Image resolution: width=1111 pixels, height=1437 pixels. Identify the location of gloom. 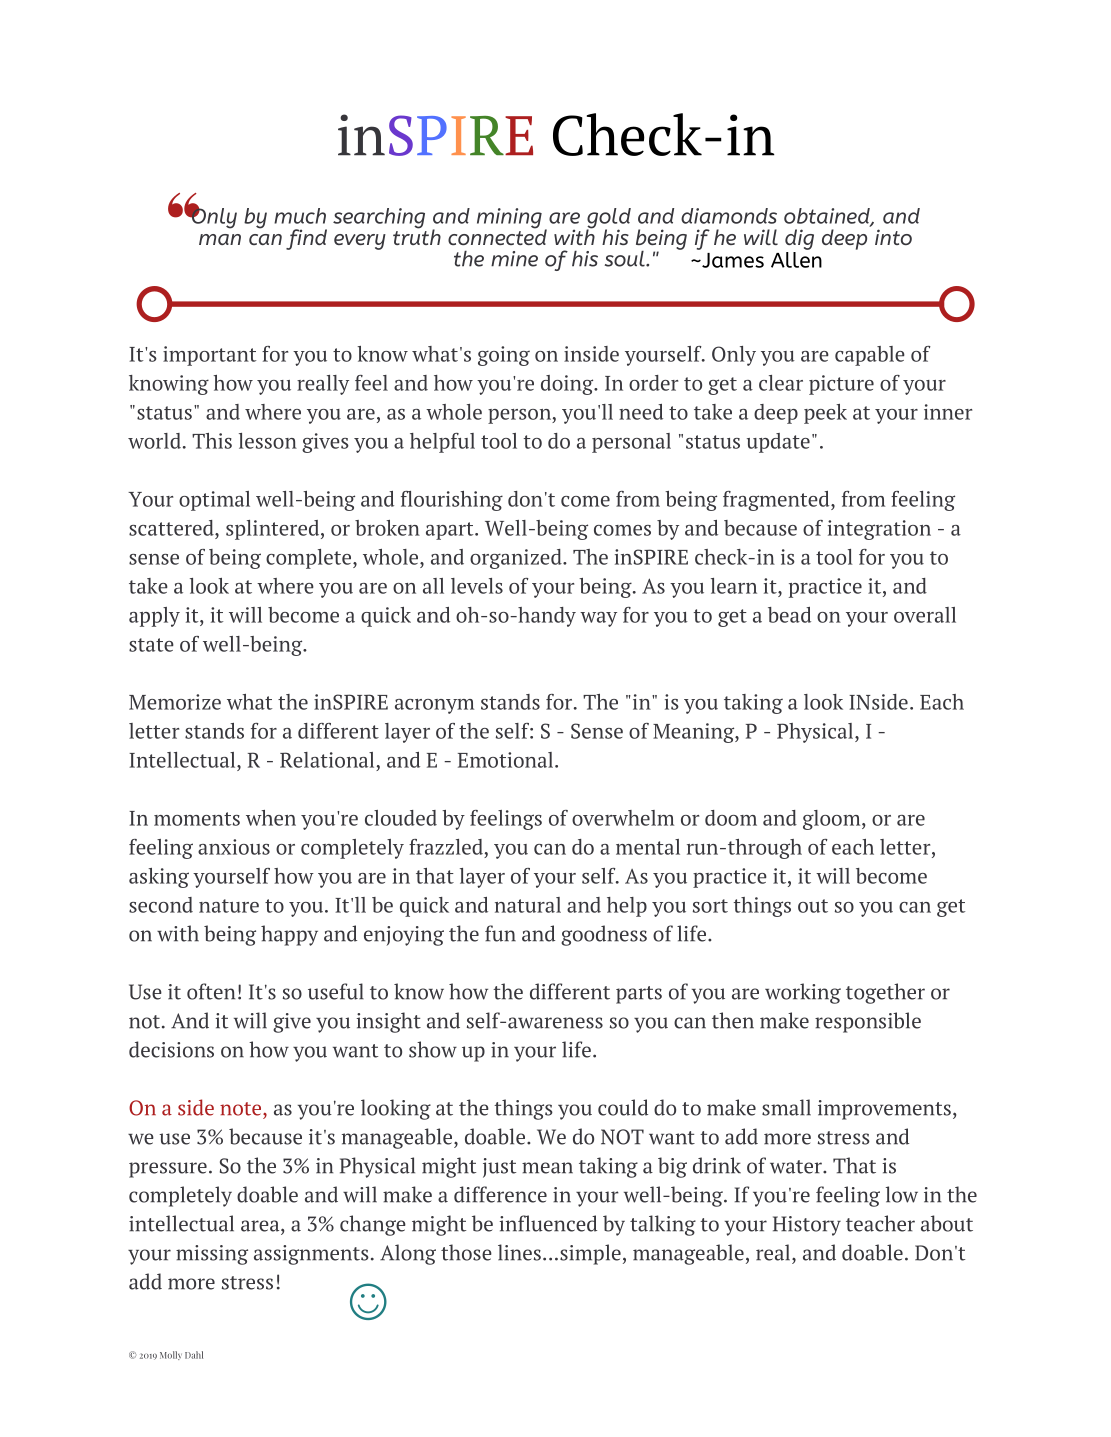
(833, 820).
